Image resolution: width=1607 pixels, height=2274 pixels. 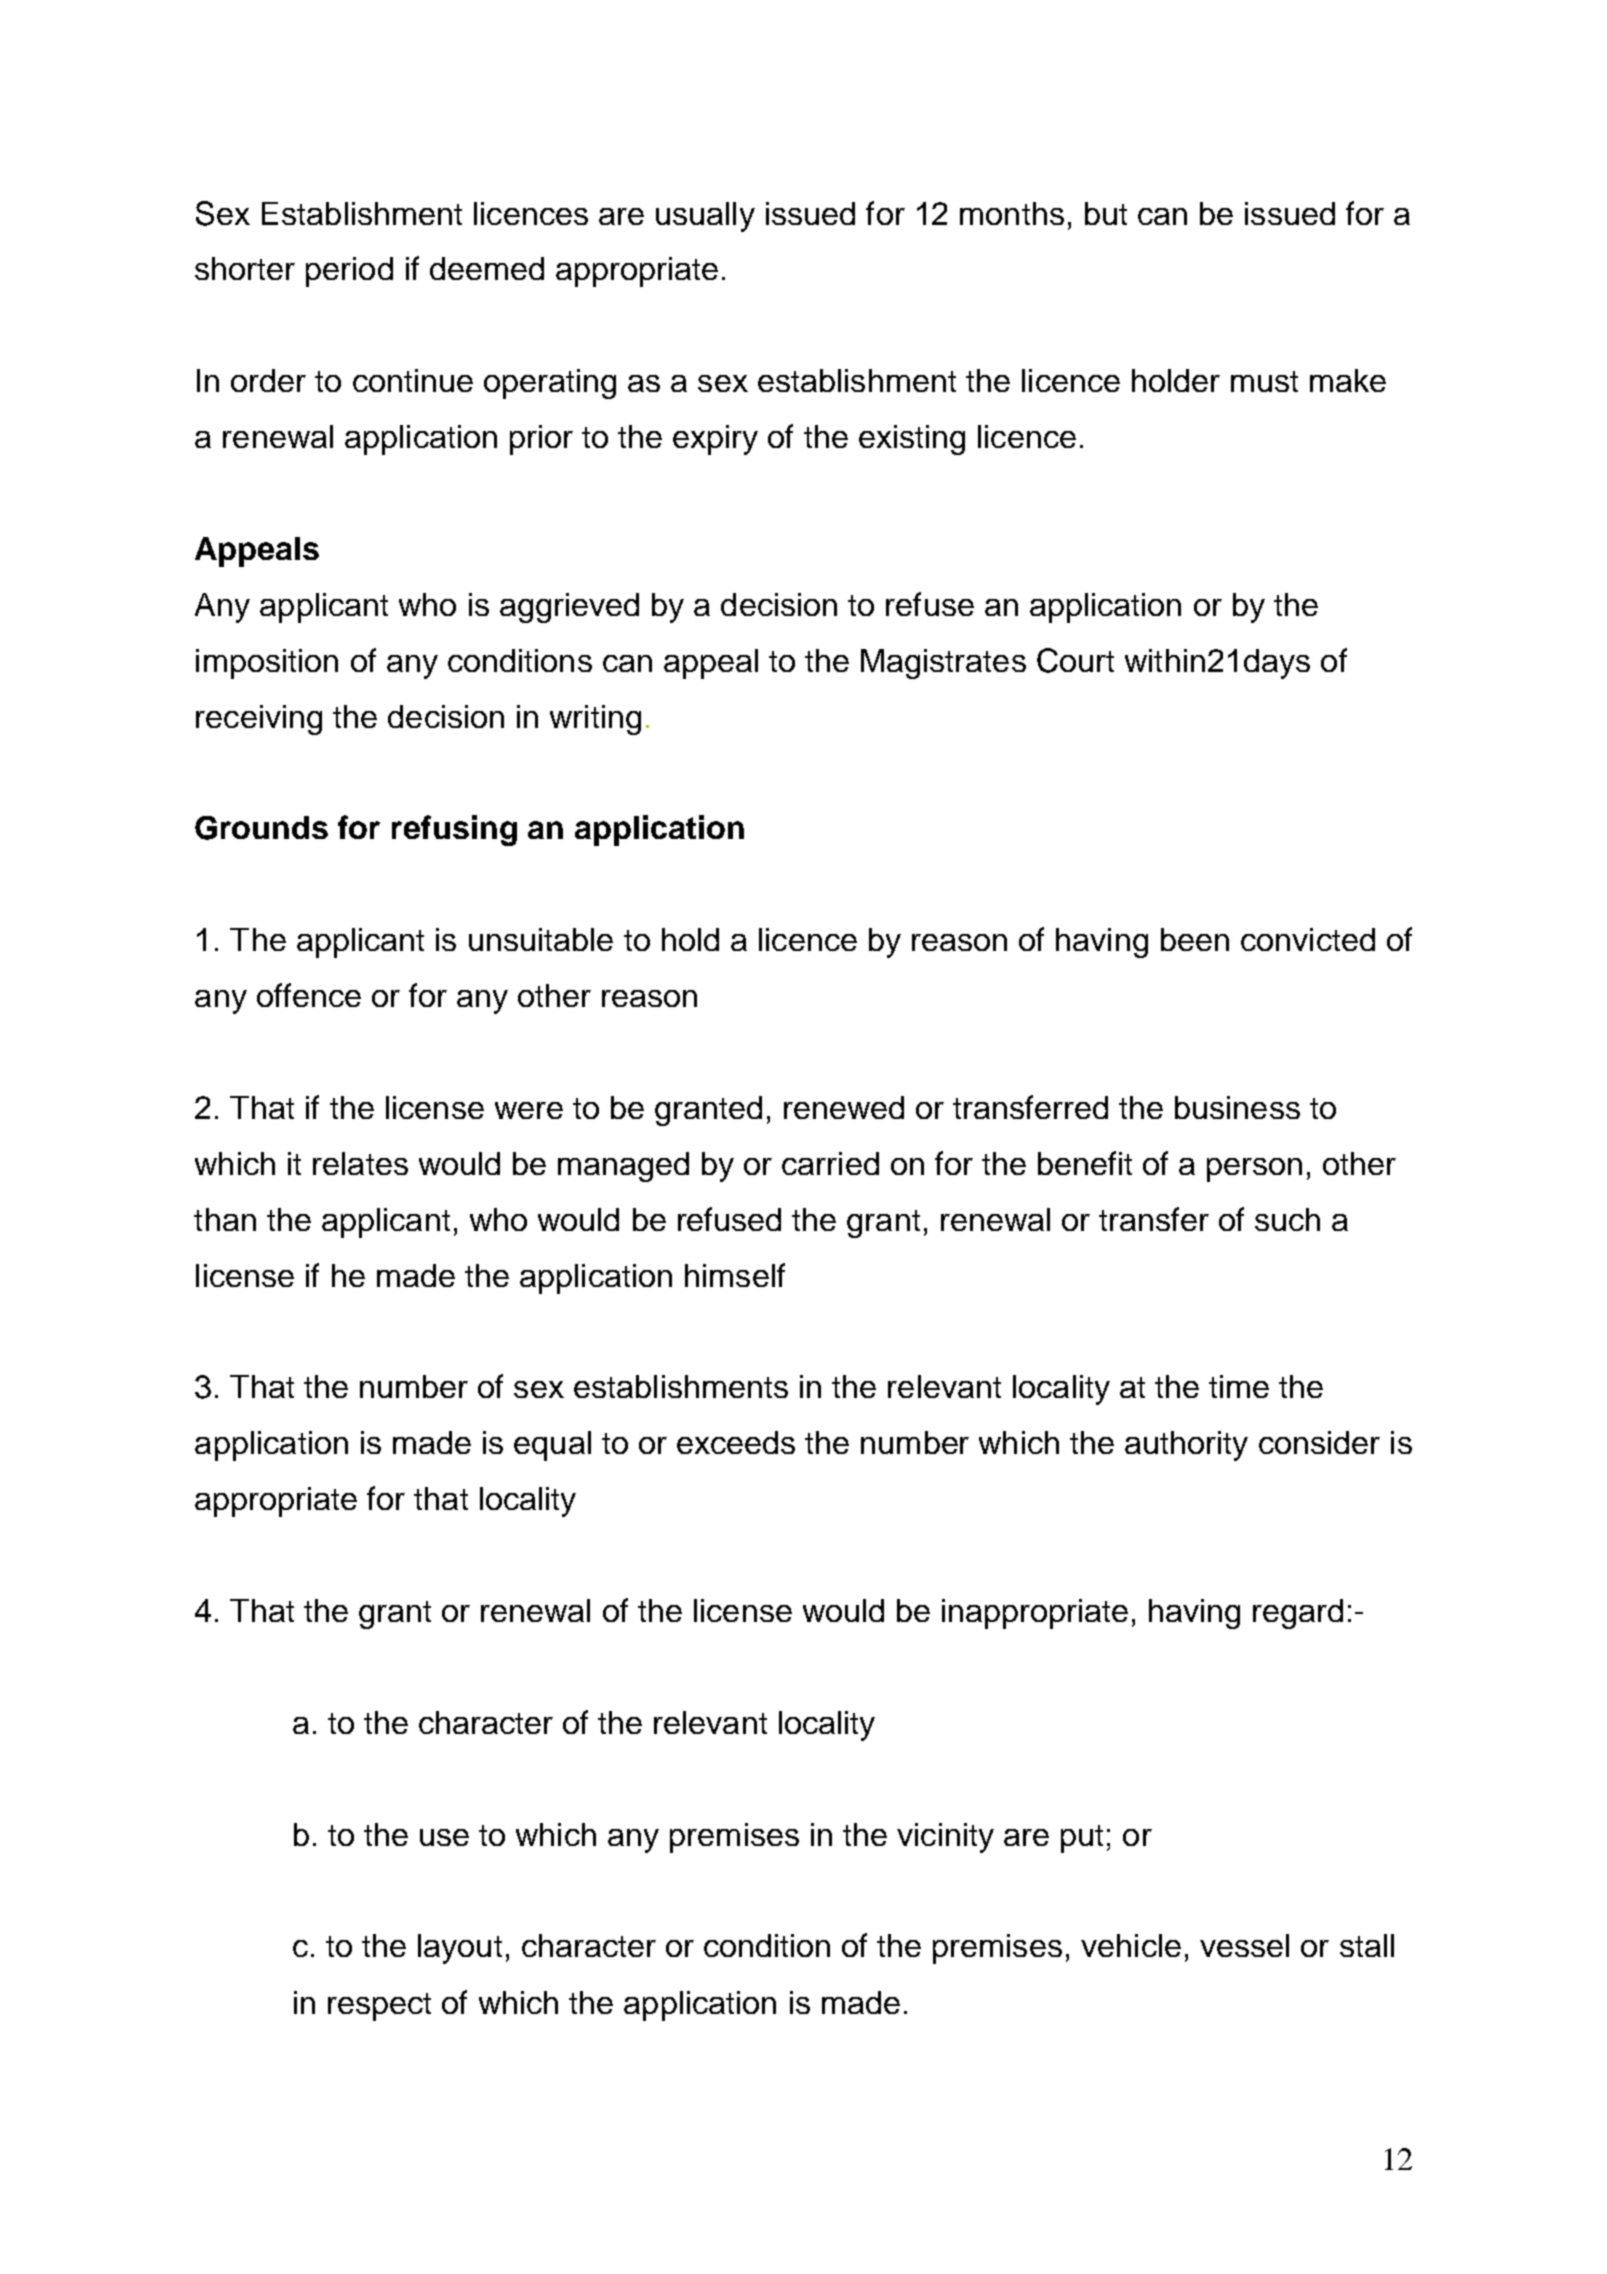 I want to click on equal, so click(x=552, y=1446).
